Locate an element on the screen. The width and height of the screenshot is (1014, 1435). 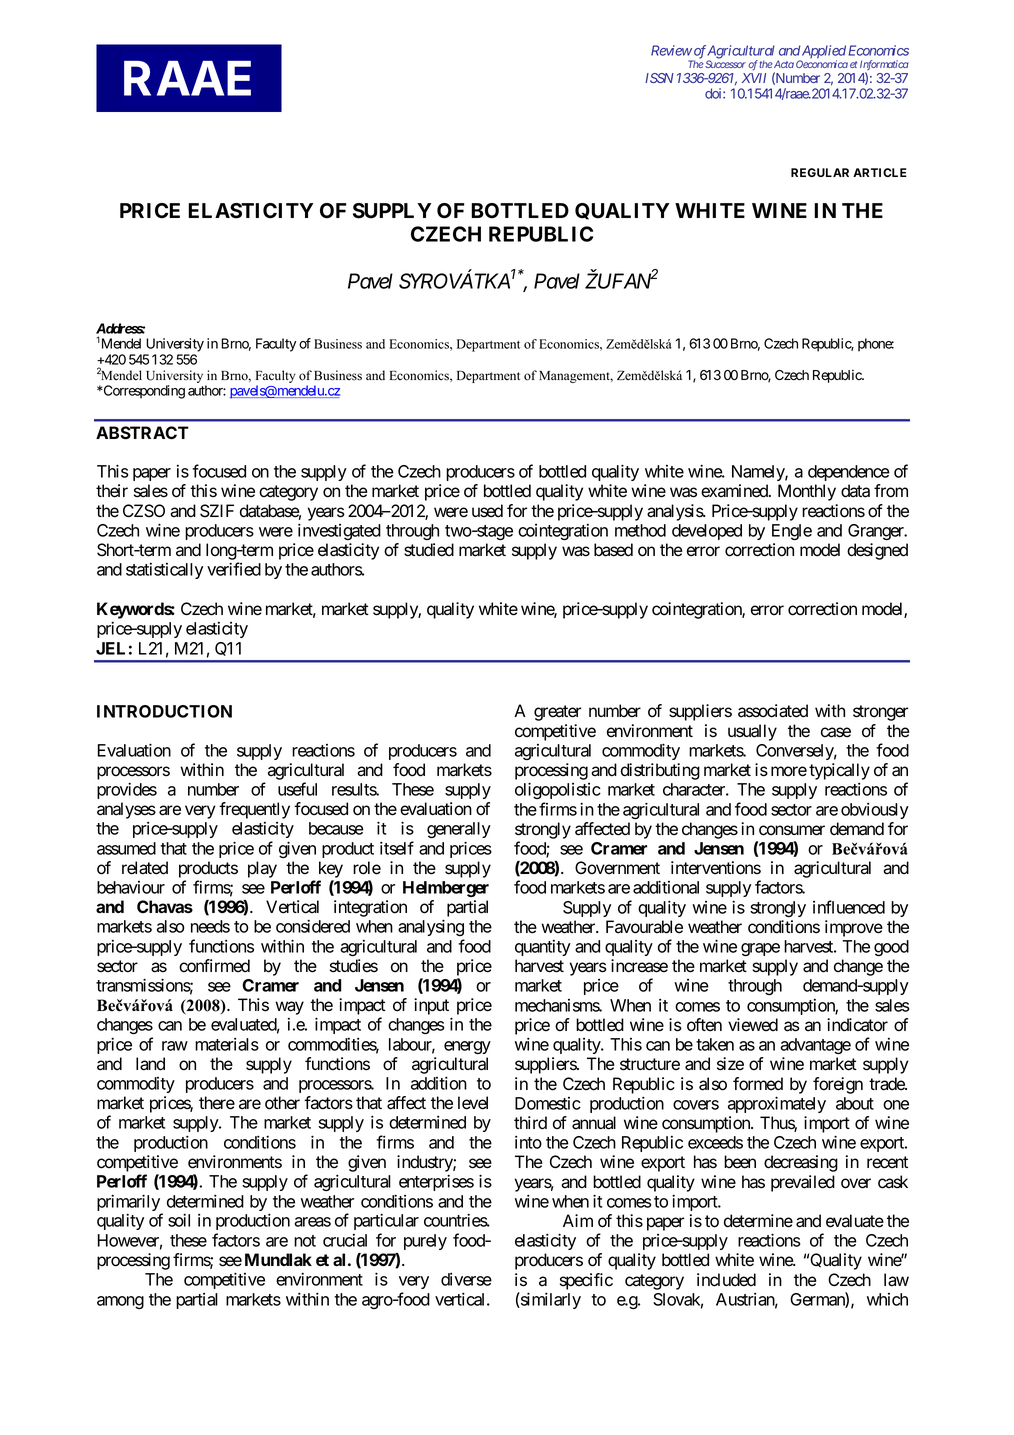
grape is located at coordinates (760, 949).
